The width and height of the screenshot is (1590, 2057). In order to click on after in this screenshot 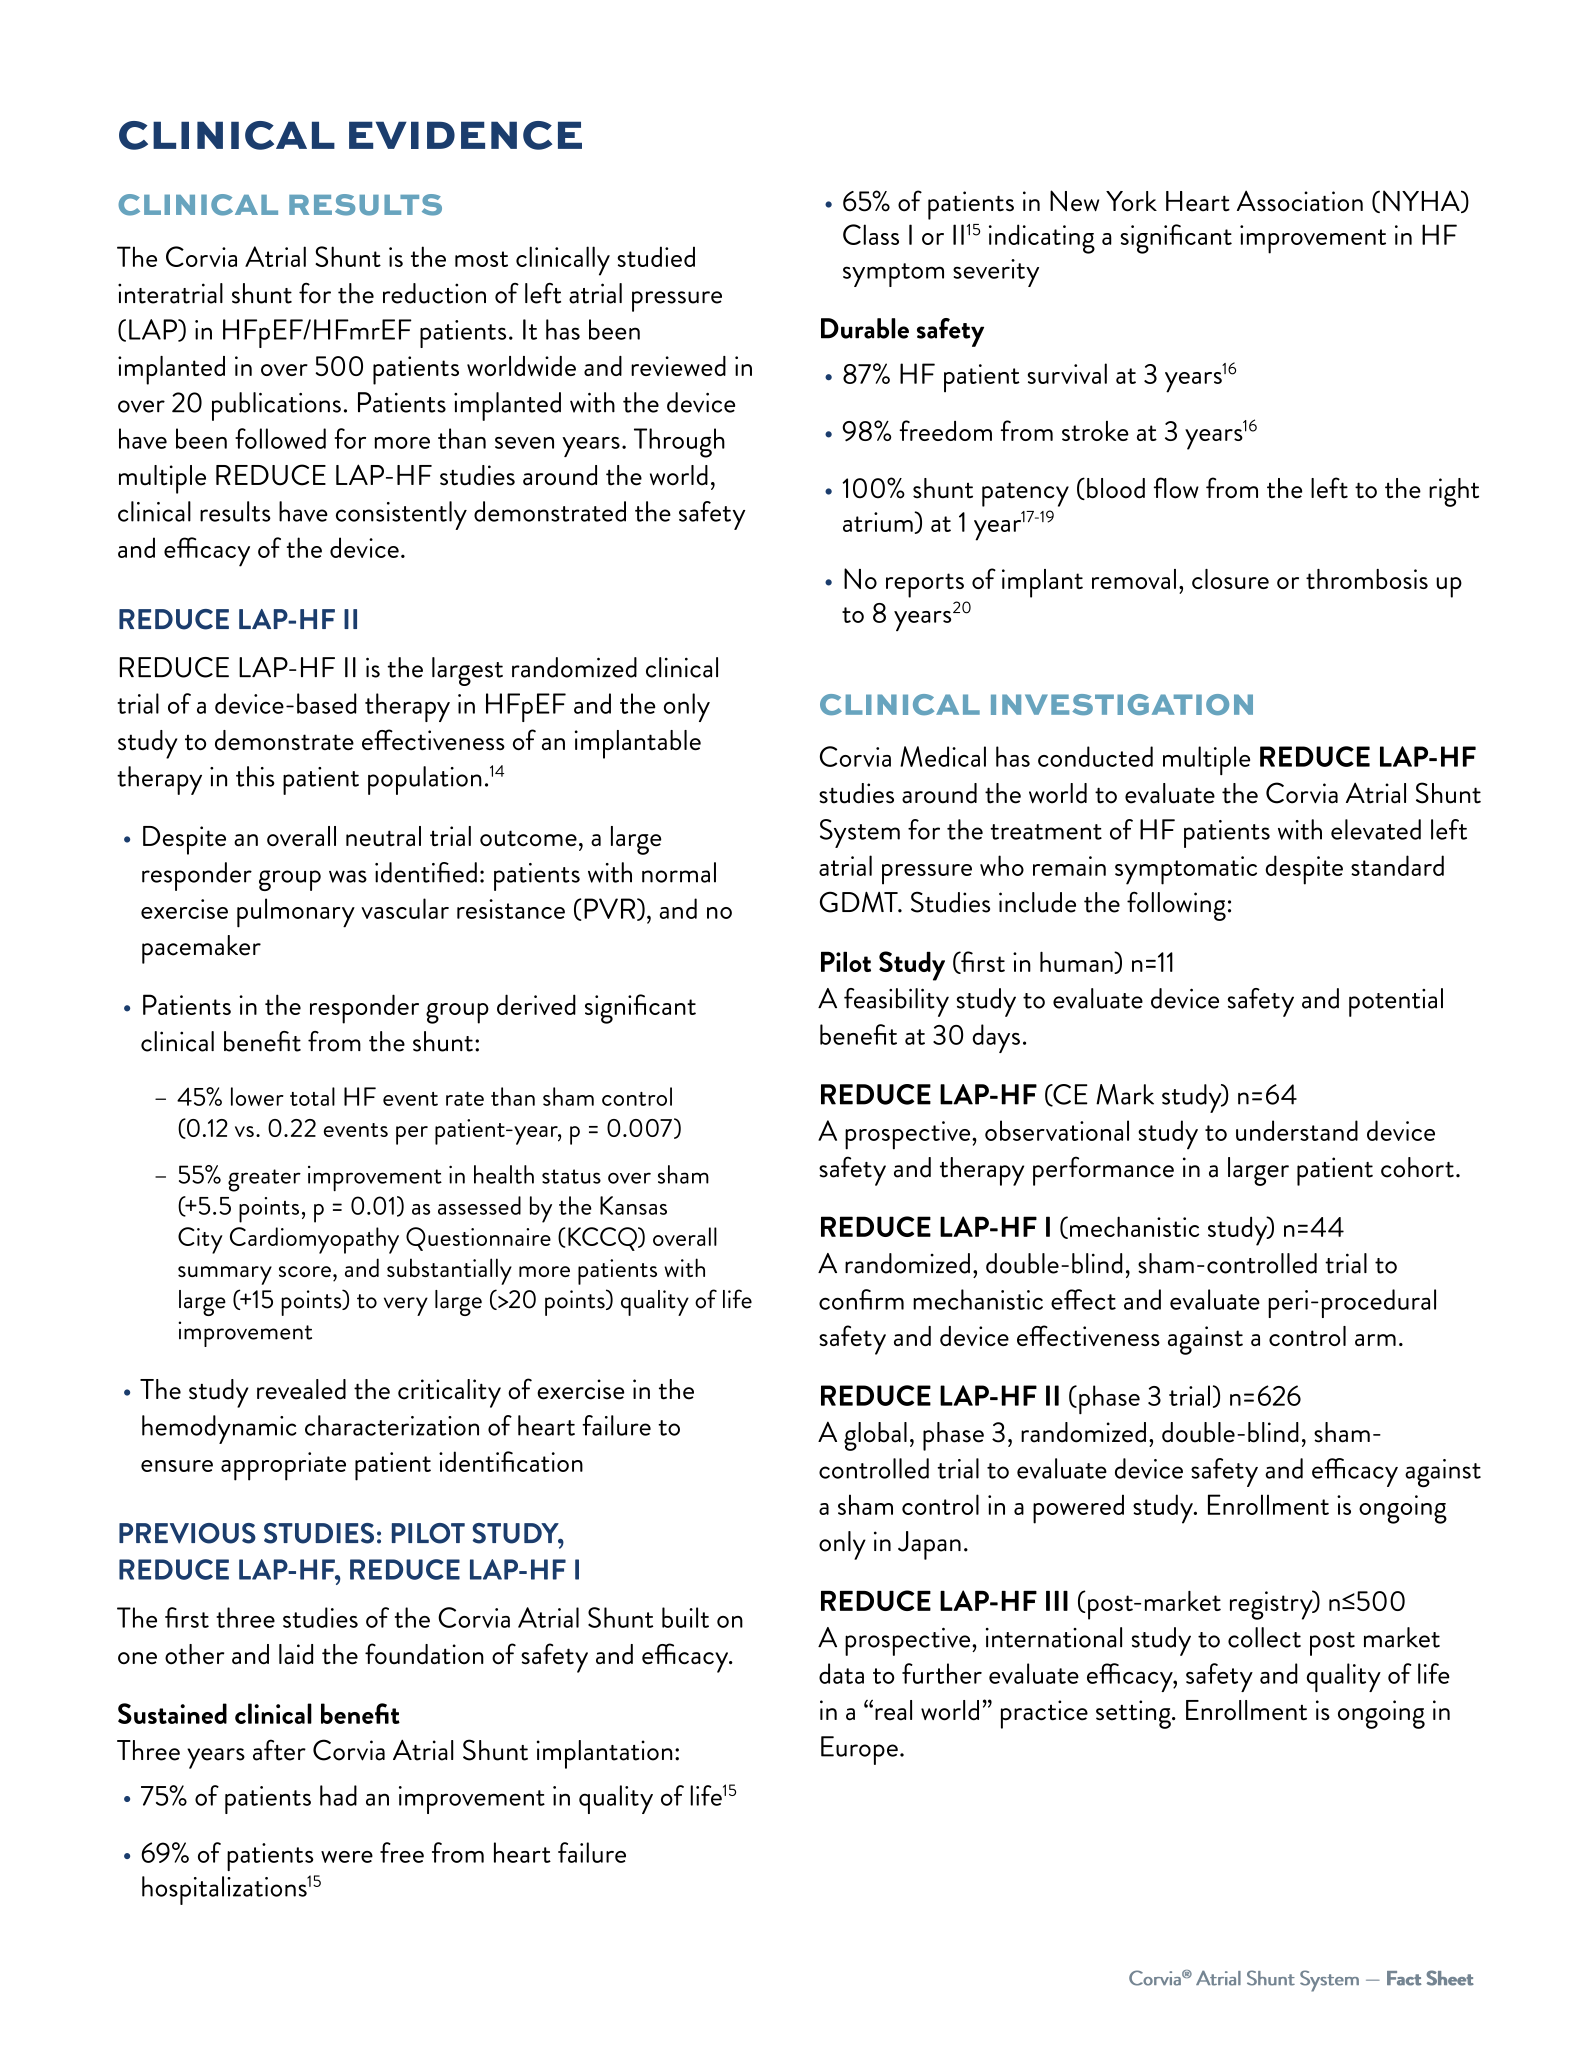, I will do `click(279, 1750)`.
